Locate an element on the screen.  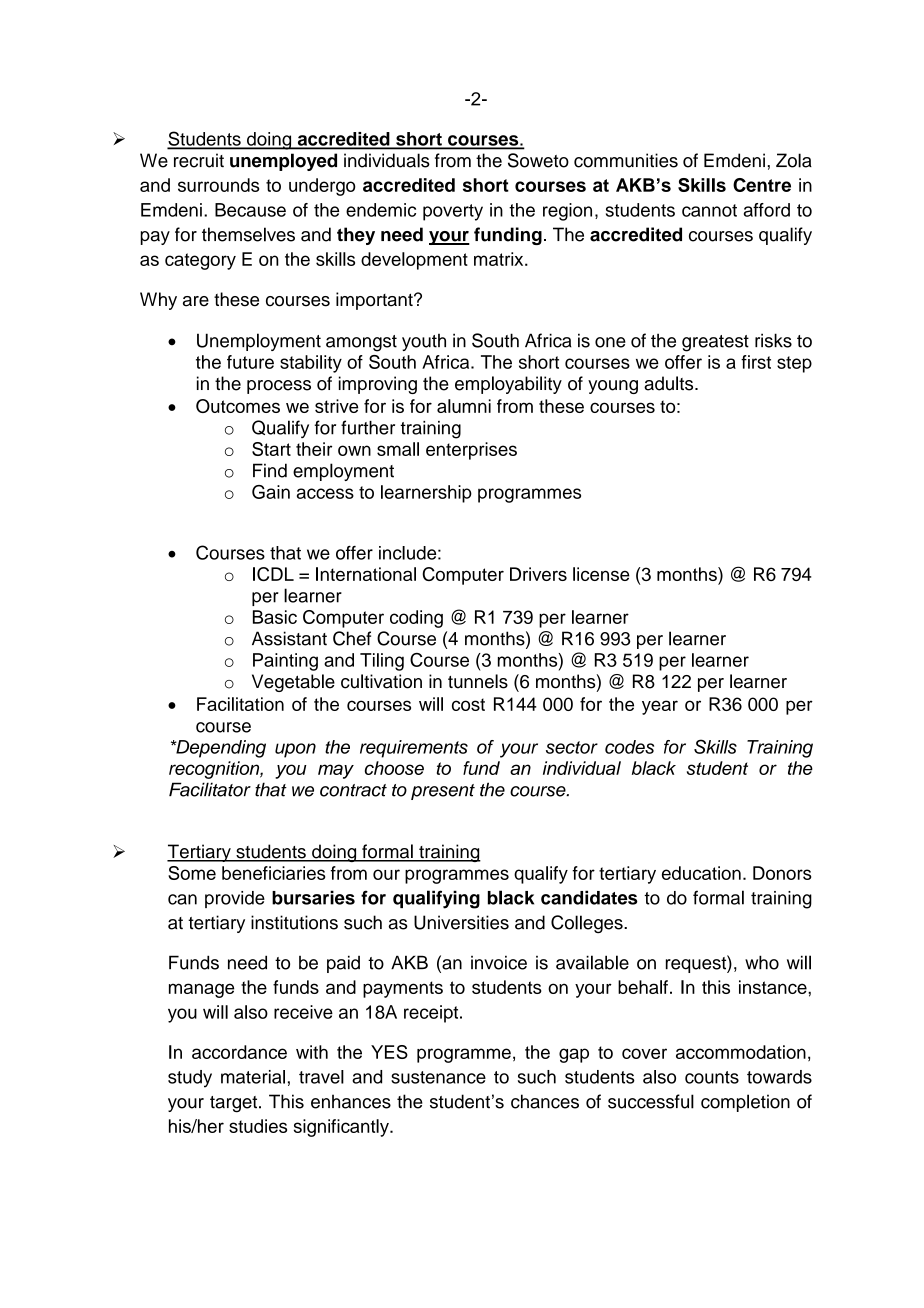
Universities is located at coordinates (461, 922).
